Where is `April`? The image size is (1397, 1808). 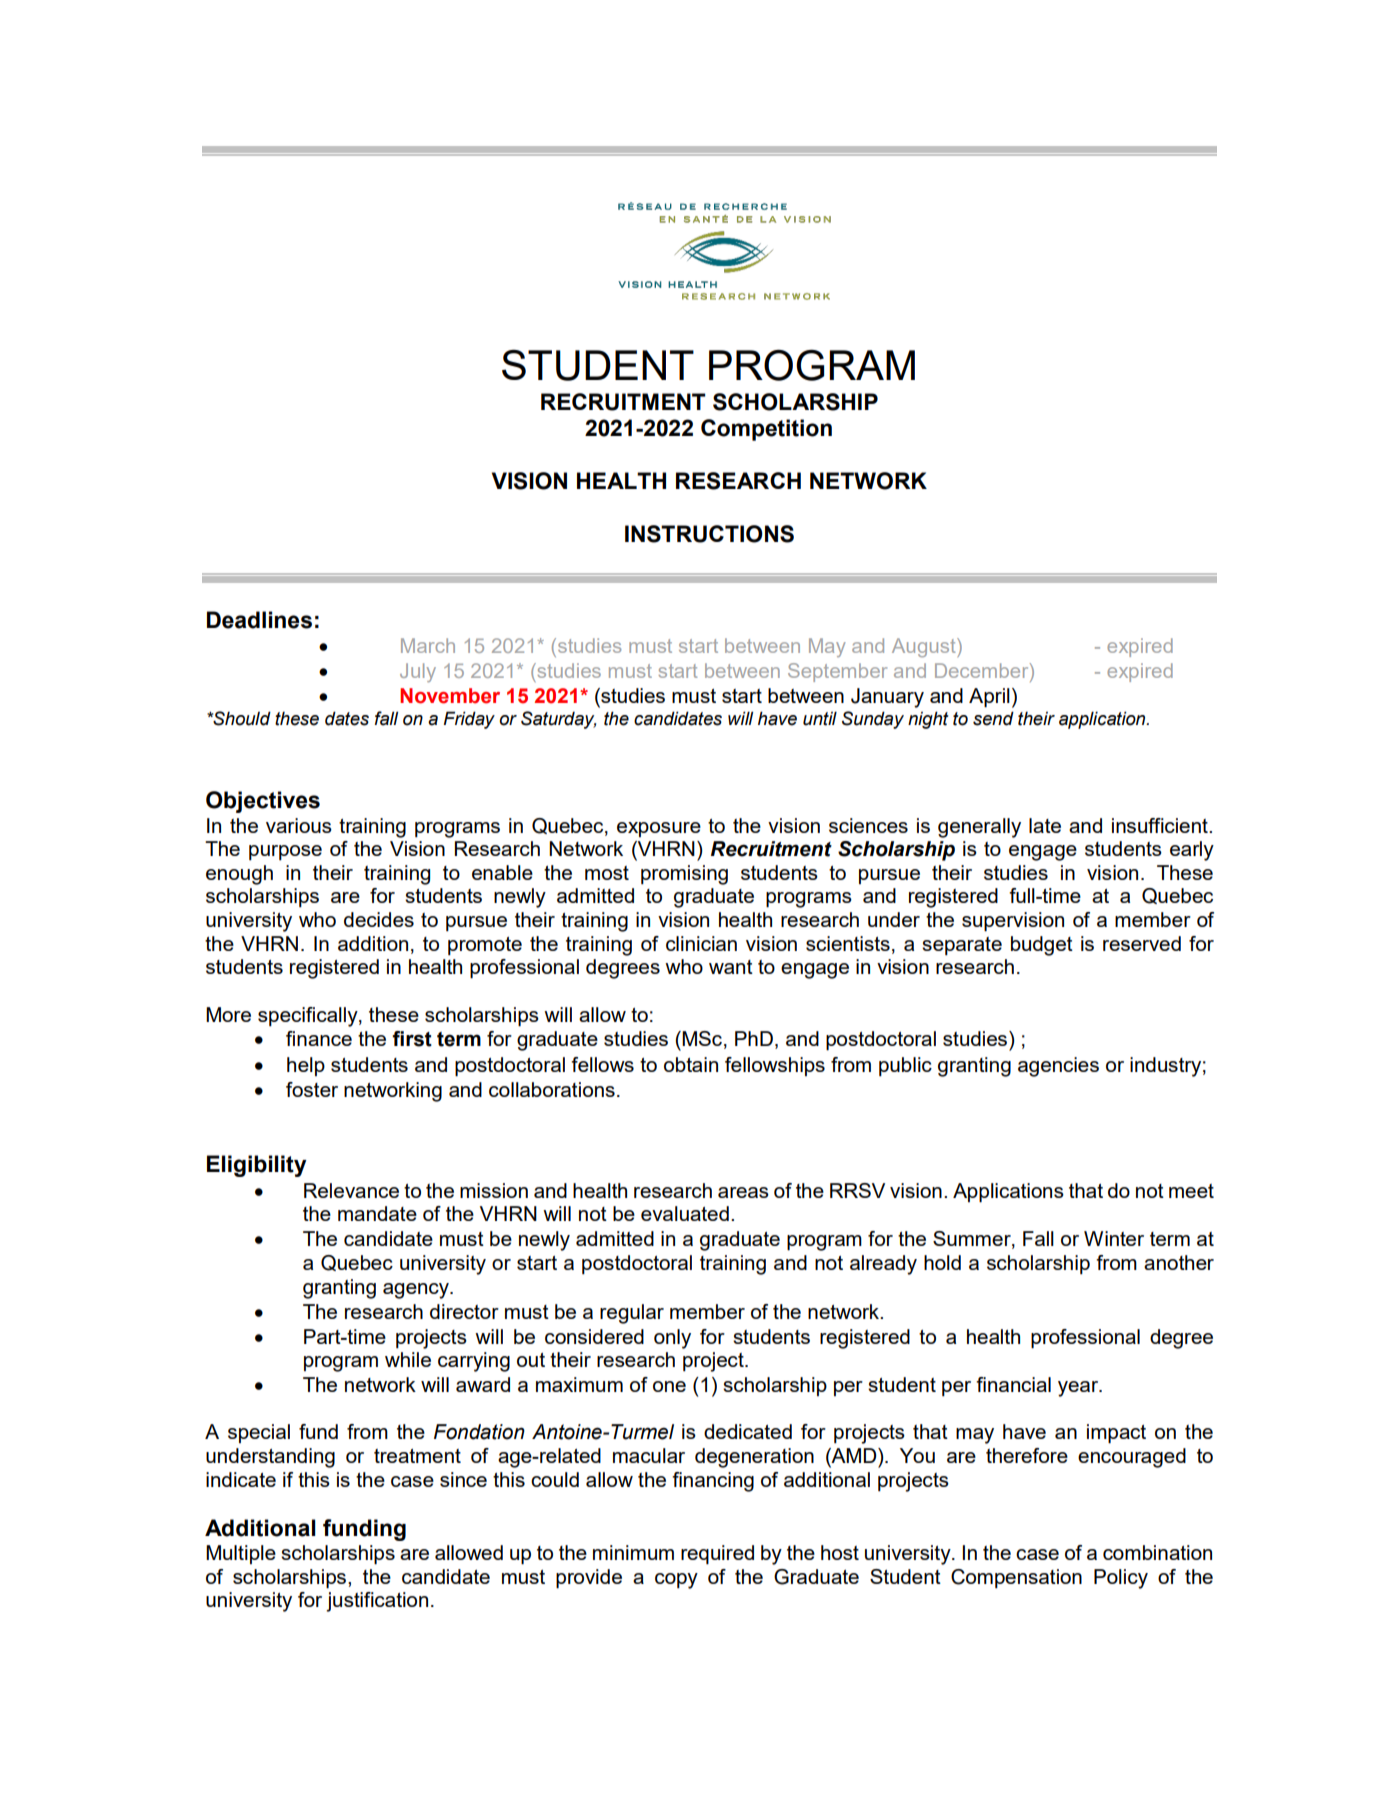 April is located at coordinates (989, 698).
